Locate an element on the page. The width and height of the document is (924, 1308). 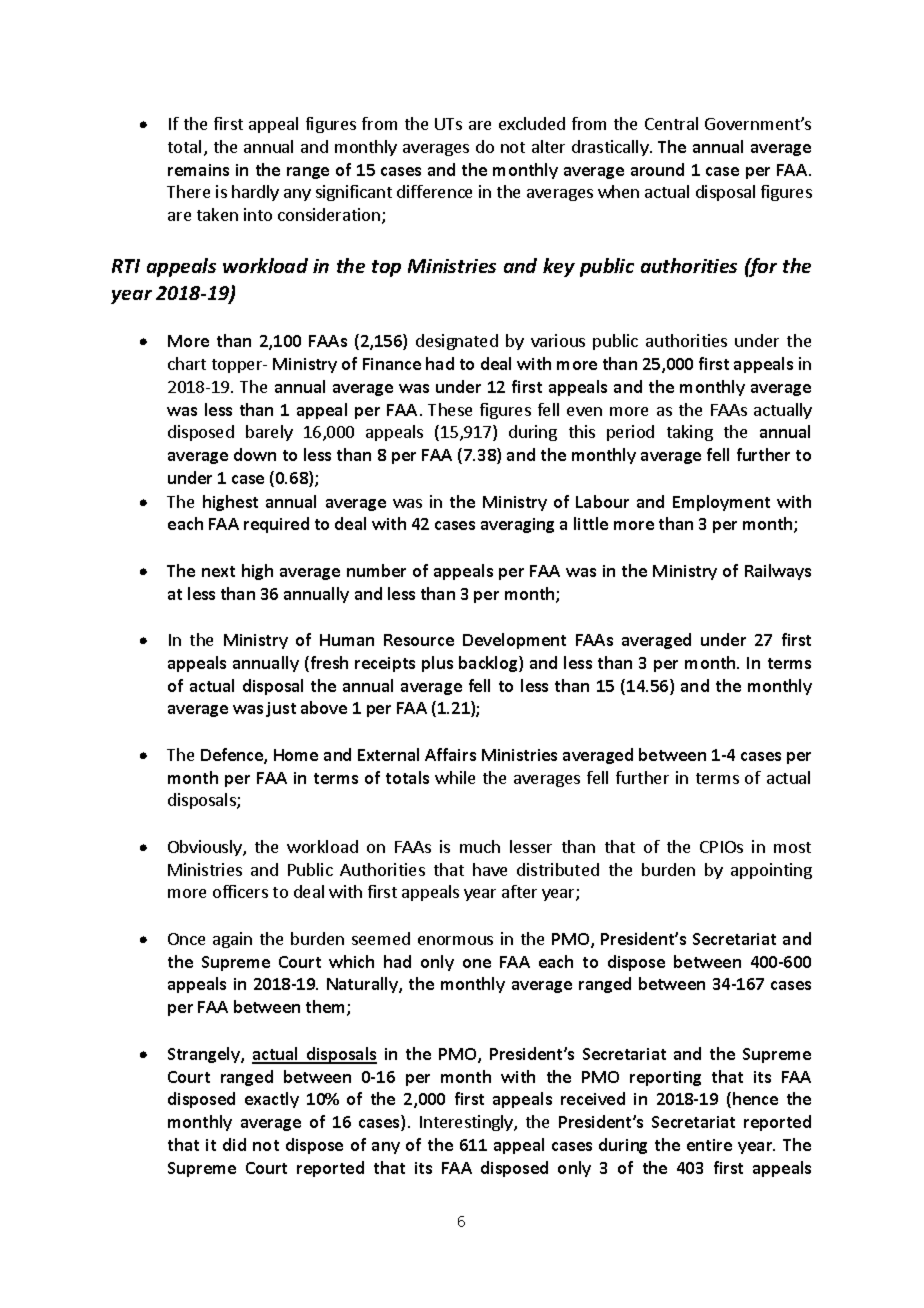
exactly is located at coordinates (272, 1100).
